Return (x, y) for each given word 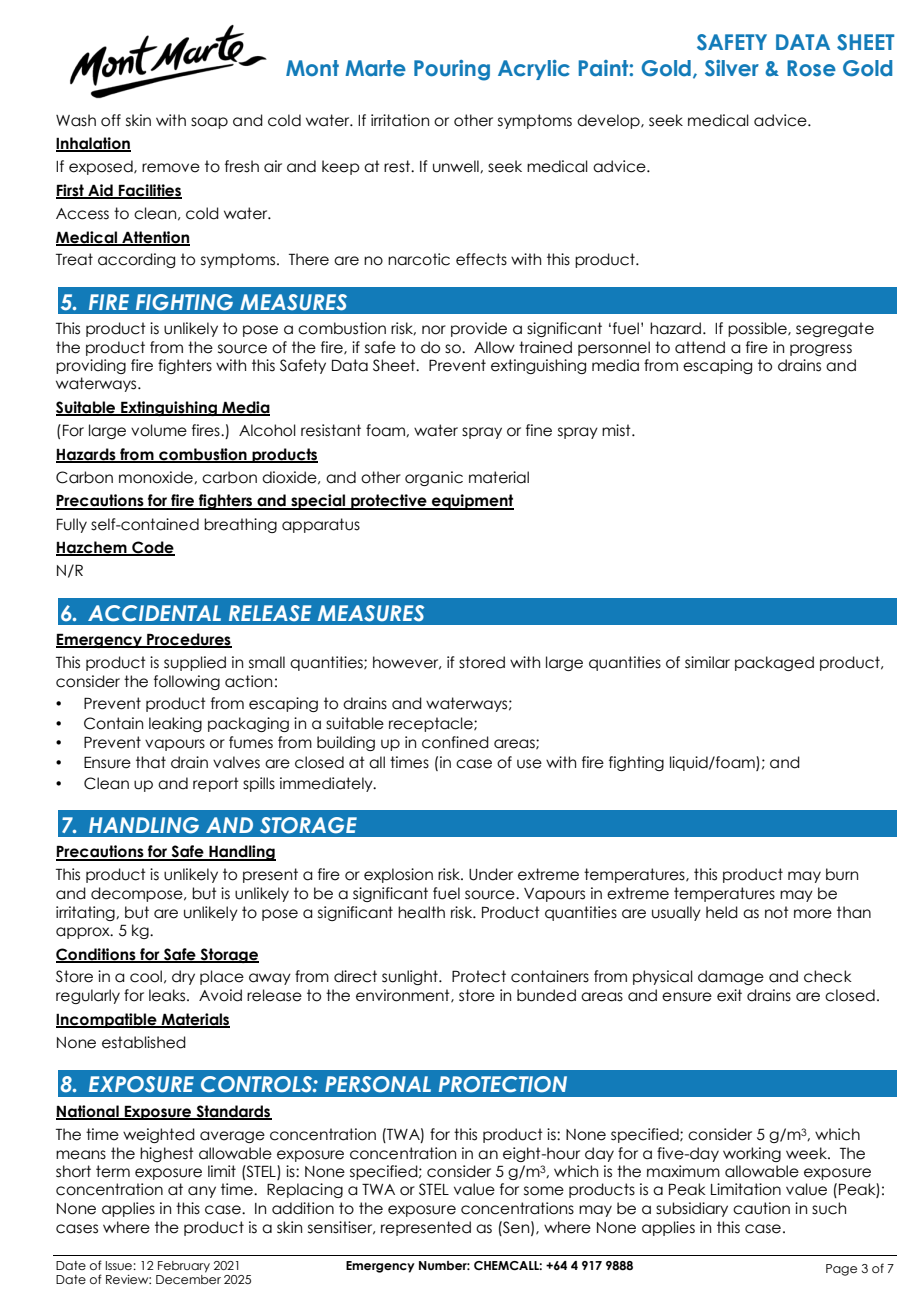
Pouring (452, 70)
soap (209, 123)
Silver (732, 68)
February (184, 1267)
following (187, 682)
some (544, 1191)
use (529, 764)
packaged (774, 663)
